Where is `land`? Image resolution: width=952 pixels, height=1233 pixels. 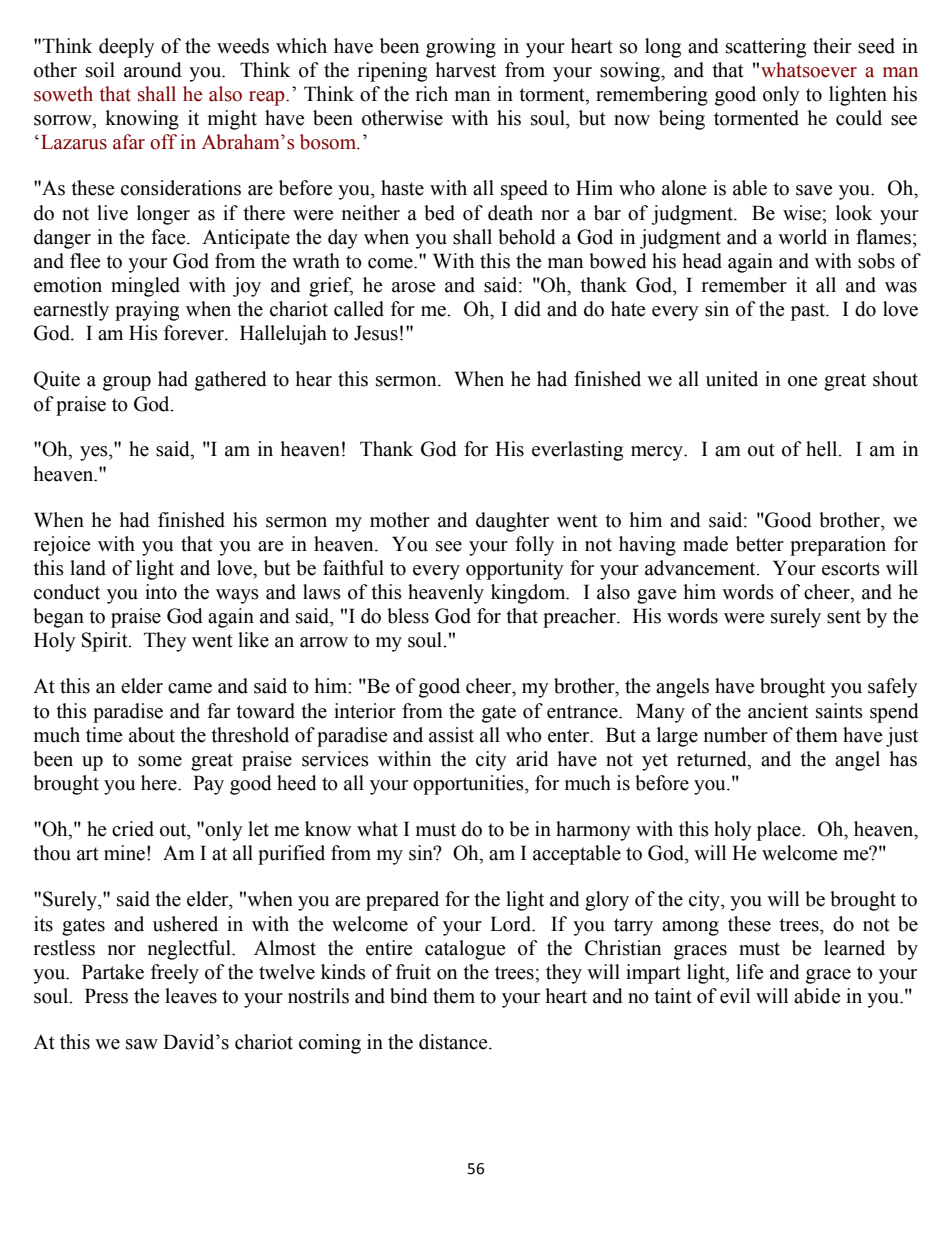 land is located at coordinates (88, 568).
